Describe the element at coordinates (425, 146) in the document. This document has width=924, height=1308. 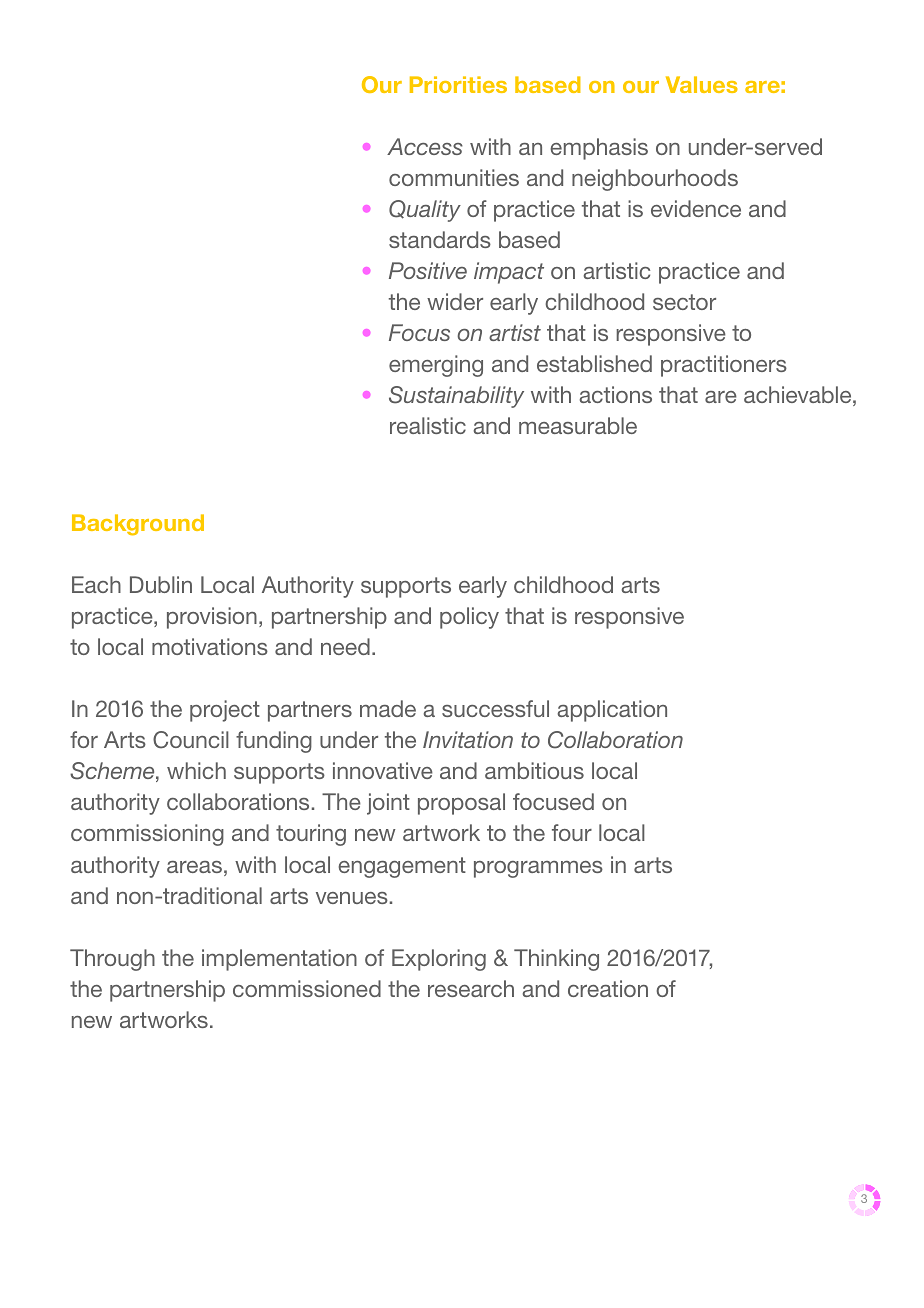
I see `Access` at that location.
